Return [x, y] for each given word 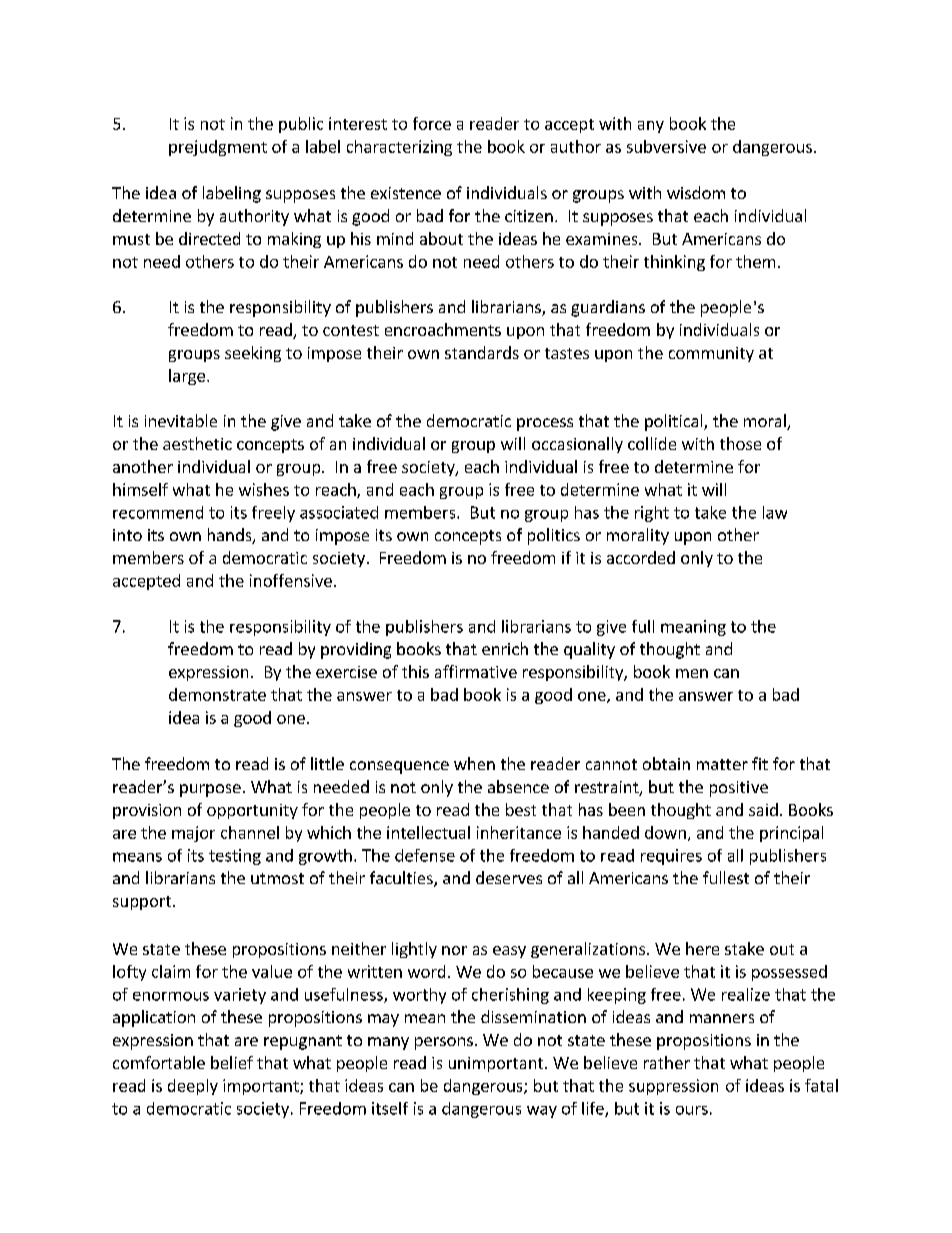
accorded [641, 557]
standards [482, 352]
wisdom [696, 192]
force [432, 123]
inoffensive [291, 580]
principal [791, 834]
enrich [505, 648]
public [301, 125]
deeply [193, 1087]
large [187, 377]
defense [425, 855]
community [711, 354]
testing [235, 857]
